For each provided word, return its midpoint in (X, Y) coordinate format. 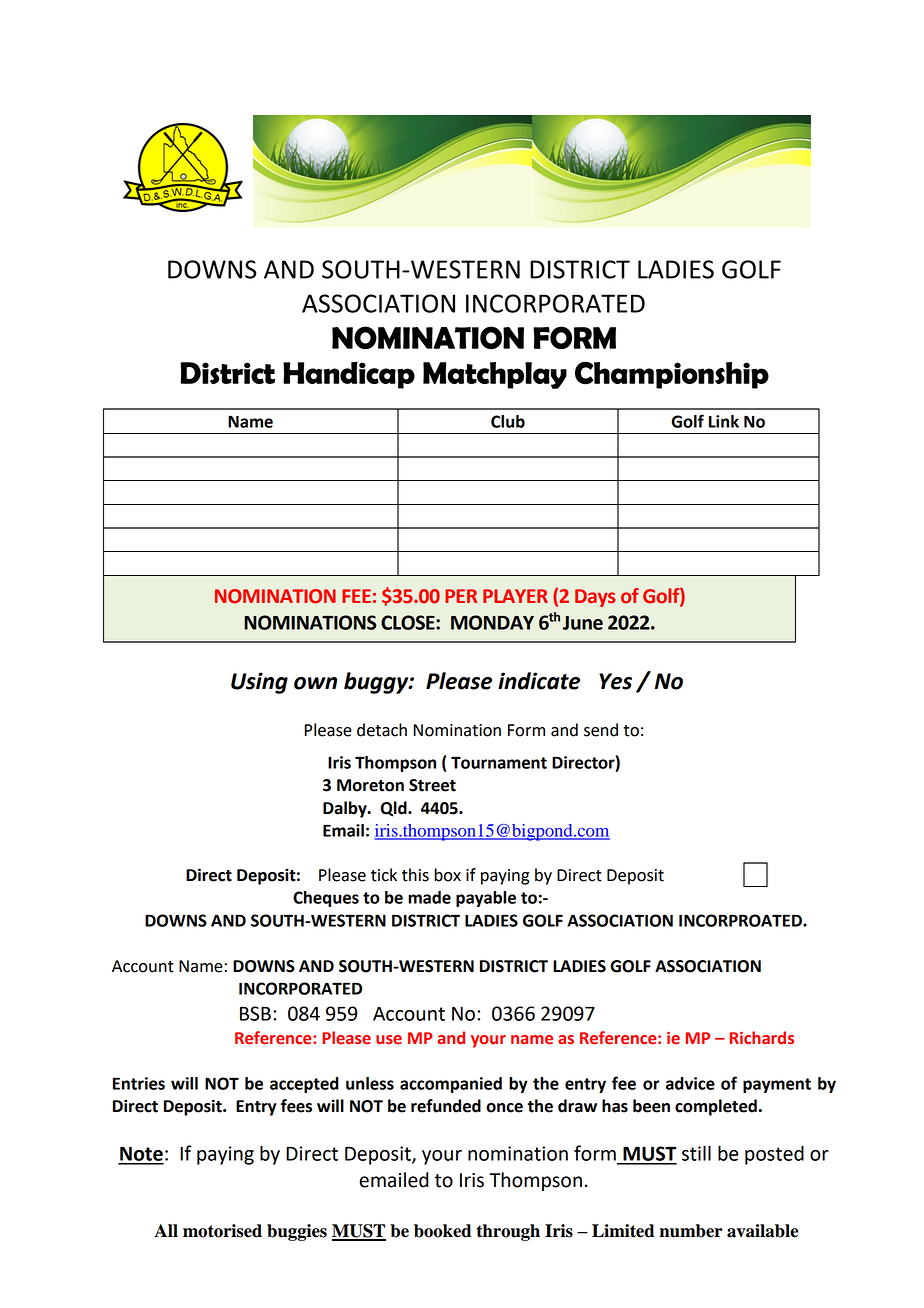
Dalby (346, 809)
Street (432, 785)
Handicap (349, 375)
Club (508, 421)
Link (724, 421)
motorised (222, 1231)
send (601, 730)
